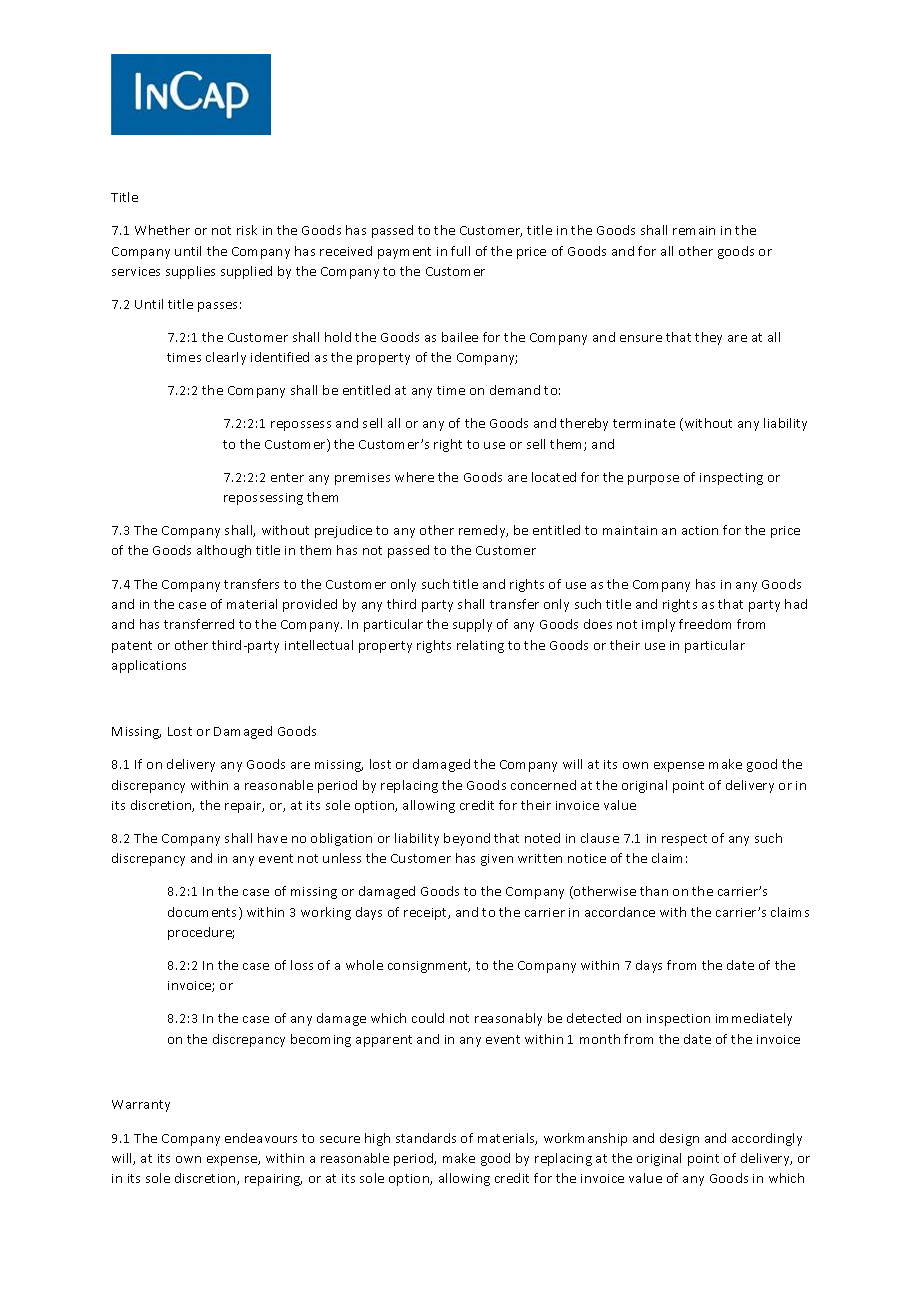 The width and height of the screenshot is (924, 1308). I want to click on enter, so click(287, 477).
